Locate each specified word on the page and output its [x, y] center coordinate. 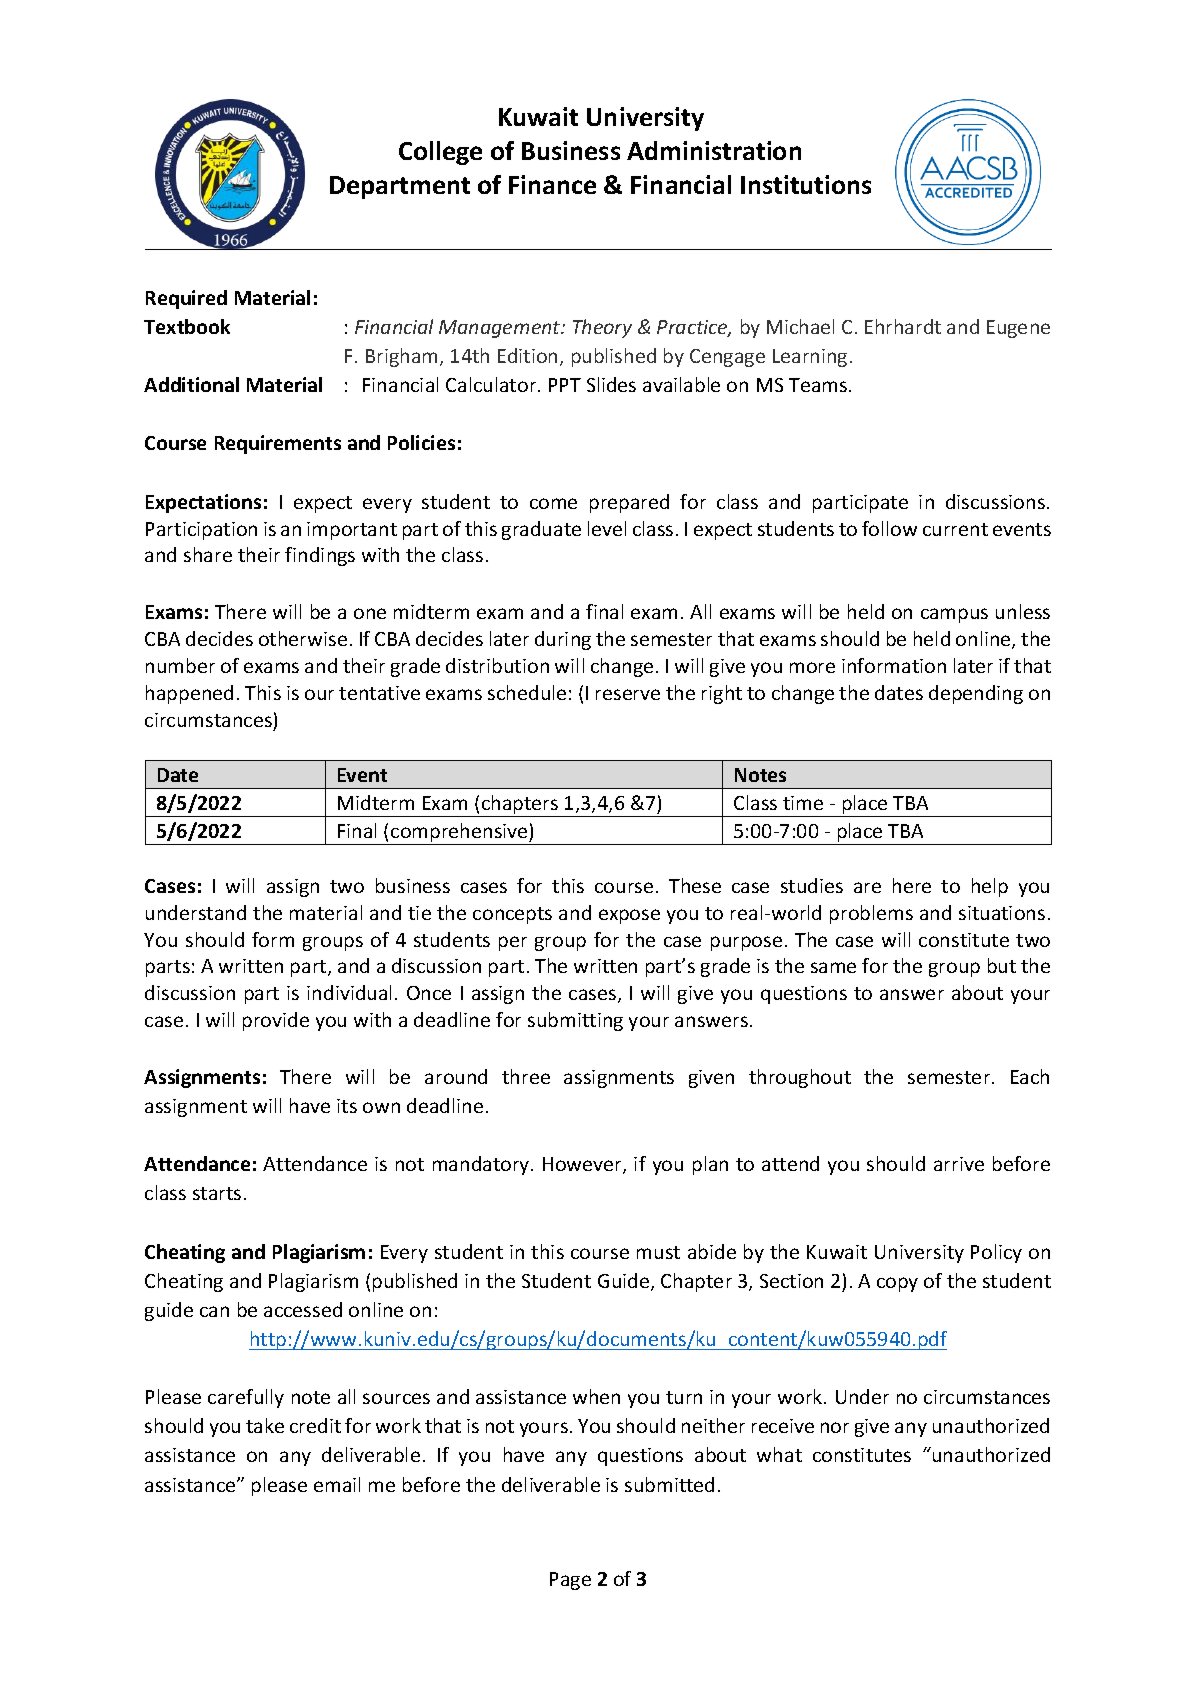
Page [570, 1581]
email [337, 1484]
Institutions [806, 184]
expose [629, 916]
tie [419, 913]
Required [186, 299]
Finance [552, 184]
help [990, 887]
